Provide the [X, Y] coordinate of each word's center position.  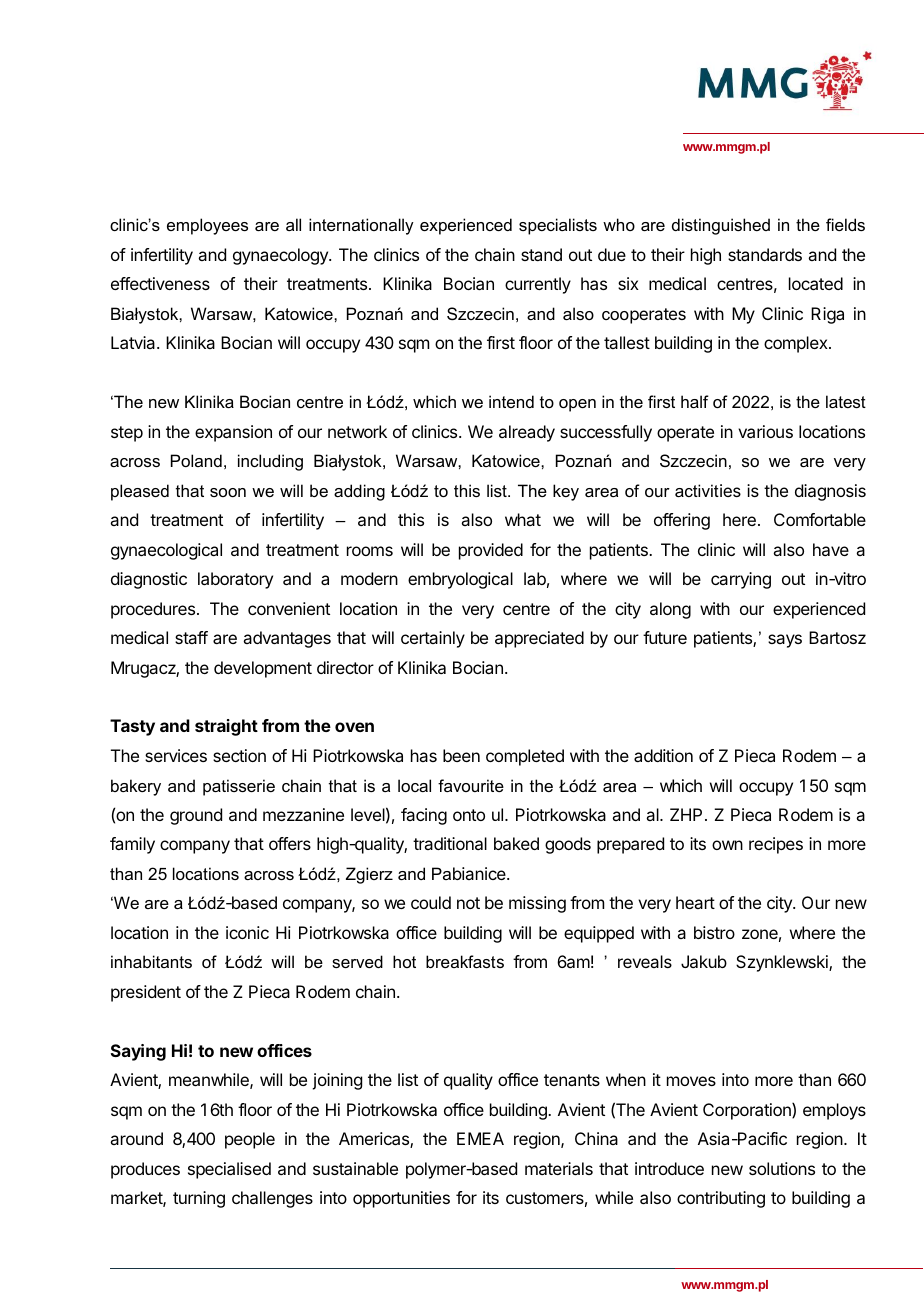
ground [196, 816]
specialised [229, 1170]
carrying [741, 580]
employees [207, 226]
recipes [776, 845]
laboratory [235, 580]
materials [559, 1168]
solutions [782, 1168]
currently [538, 285]
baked [516, 843]
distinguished [721, 226]
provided [491, 551]
